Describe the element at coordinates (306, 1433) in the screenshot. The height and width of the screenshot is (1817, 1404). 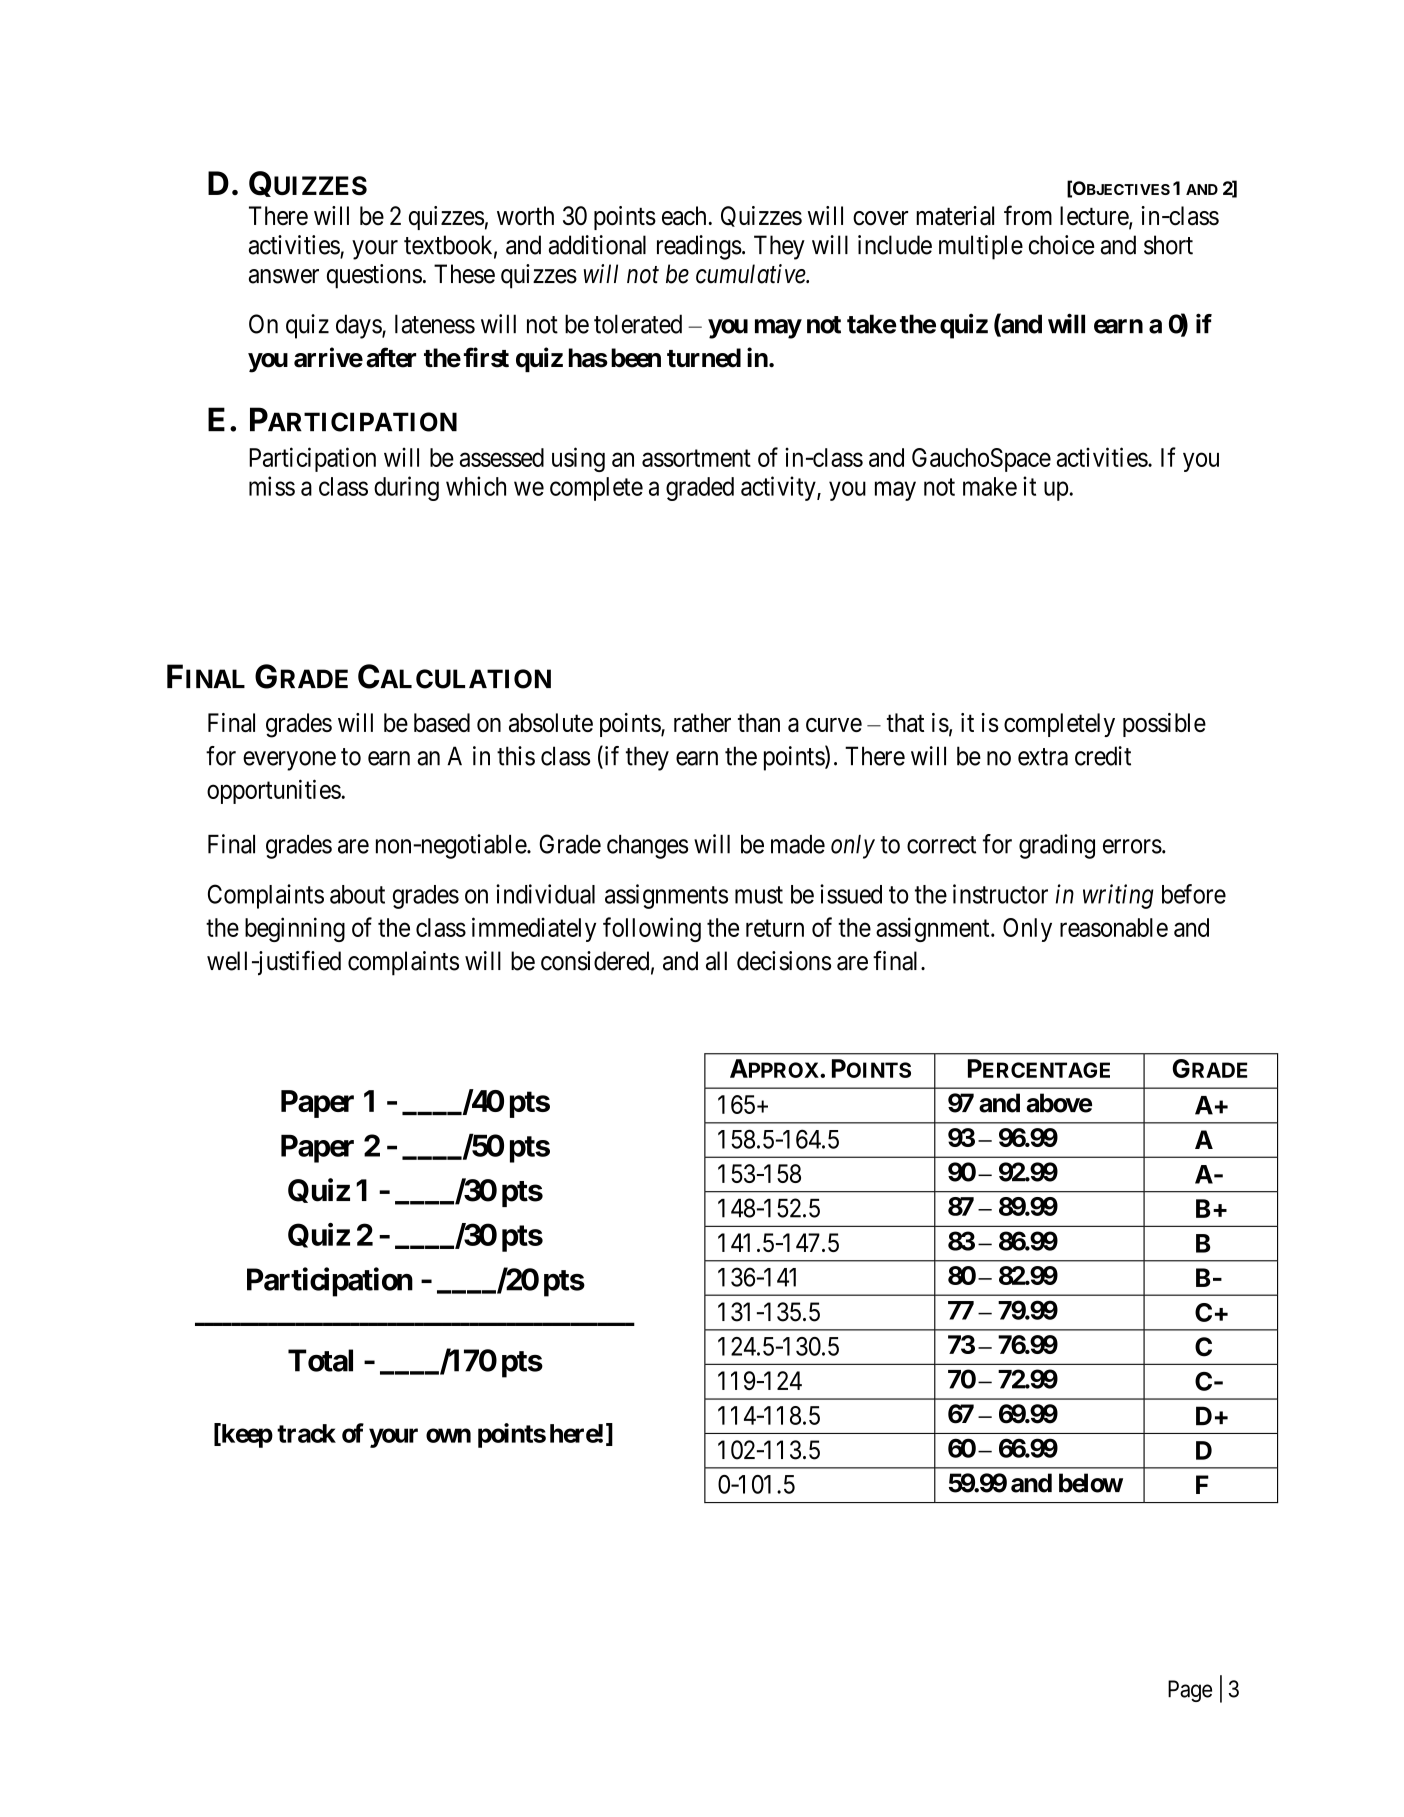
I see `track` at that location.
